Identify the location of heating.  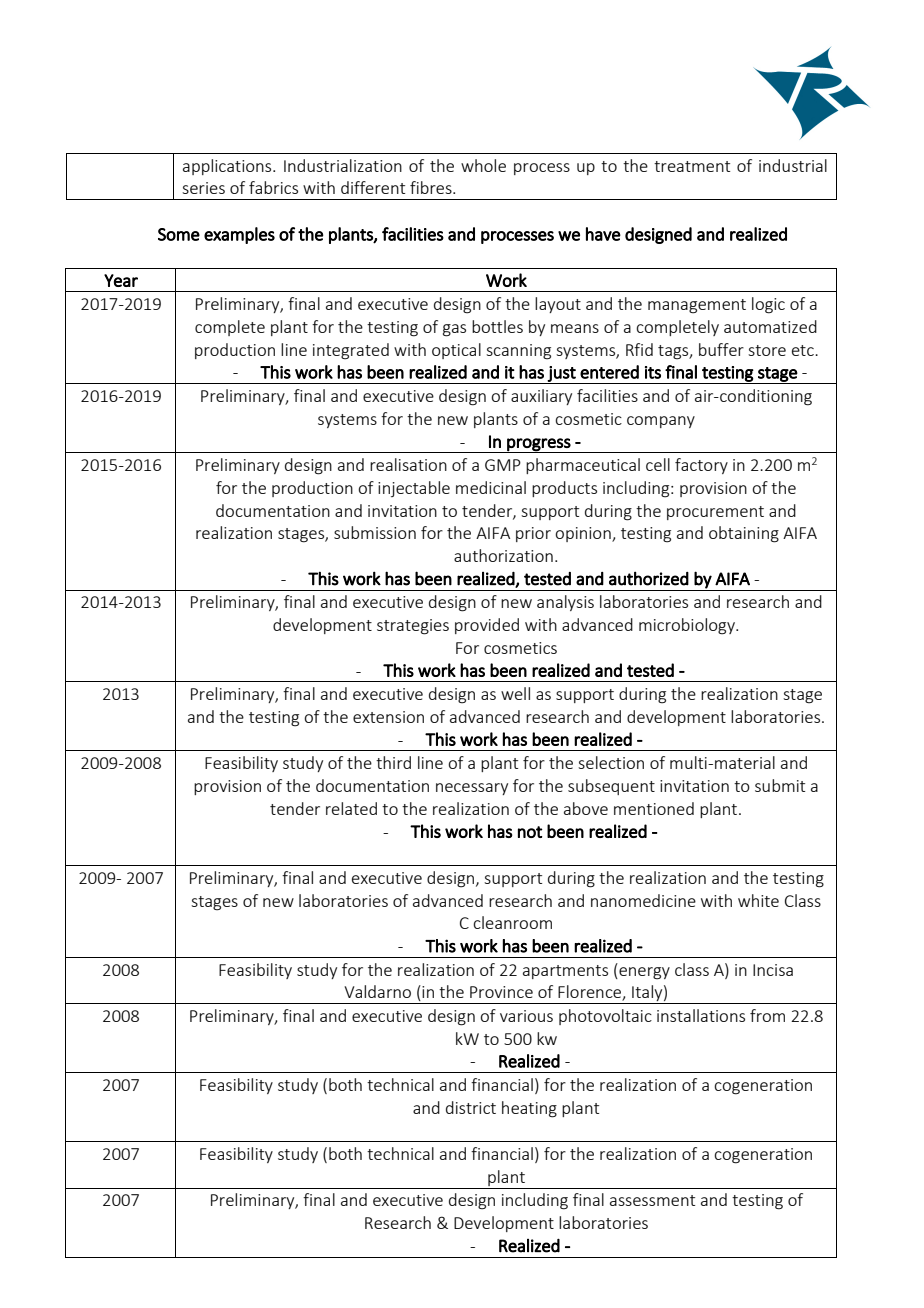
(529, 1109).
